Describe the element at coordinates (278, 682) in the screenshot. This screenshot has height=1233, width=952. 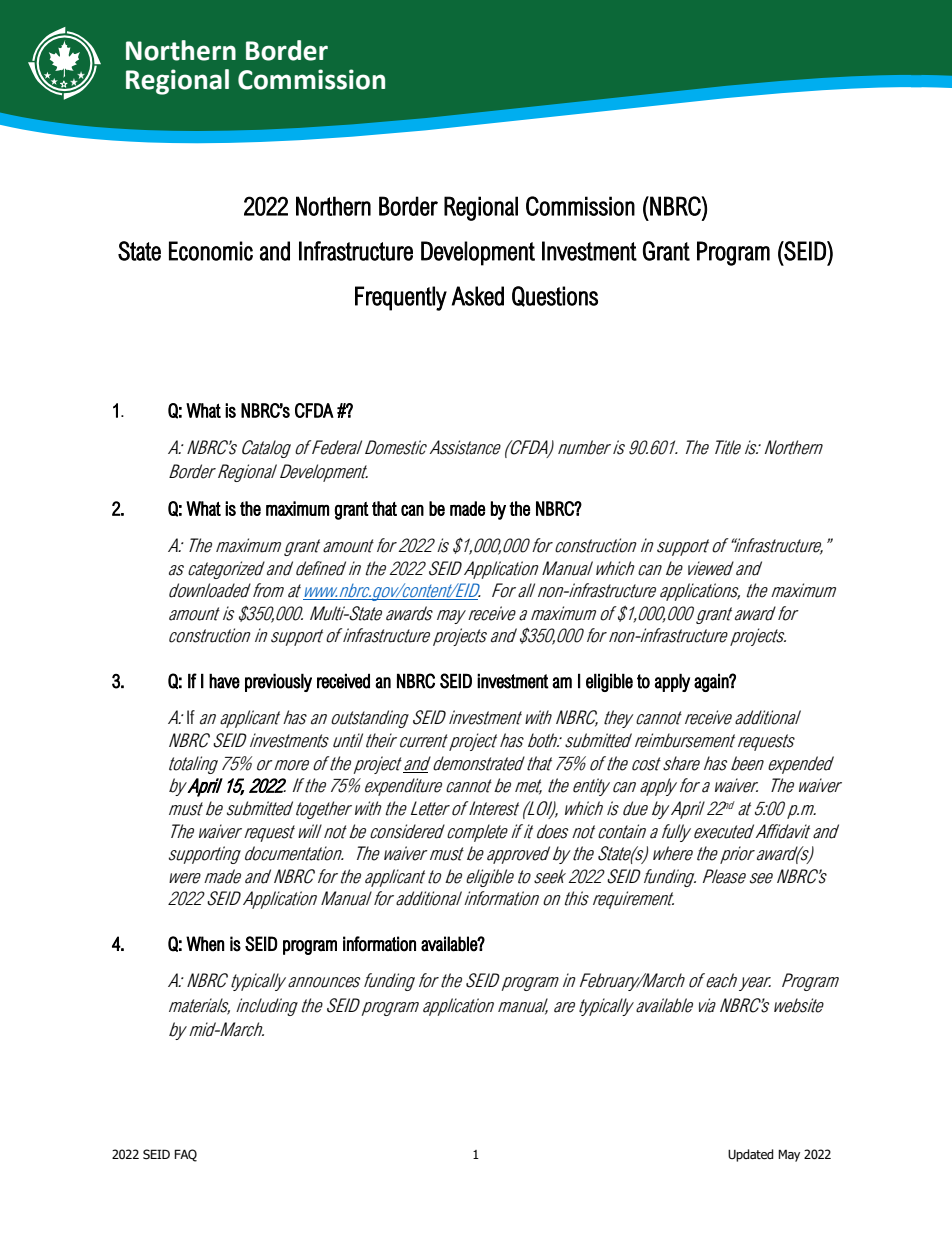
I see `previously` at that location.
